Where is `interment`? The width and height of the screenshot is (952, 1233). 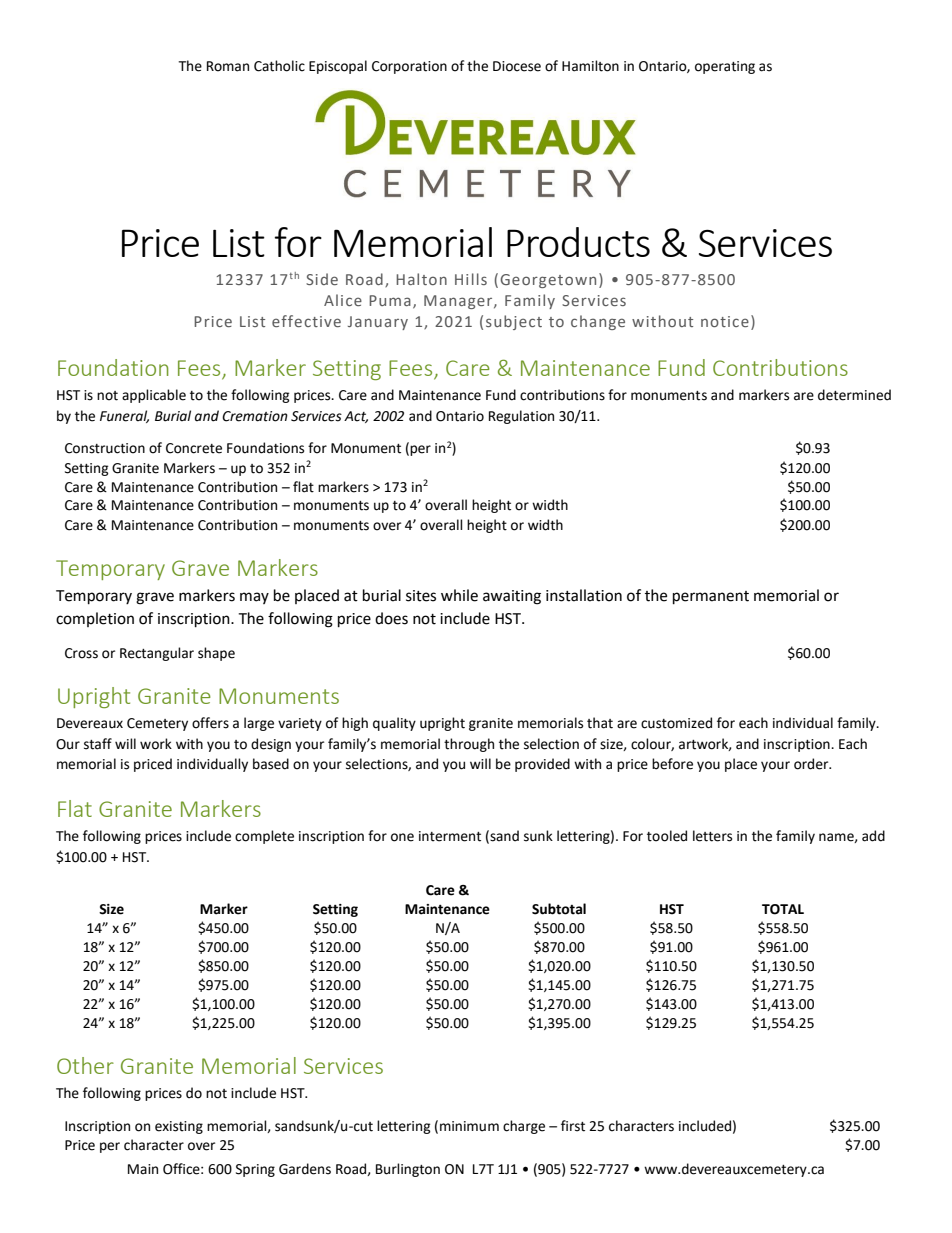
interment is located at coordinates (450, 836).
